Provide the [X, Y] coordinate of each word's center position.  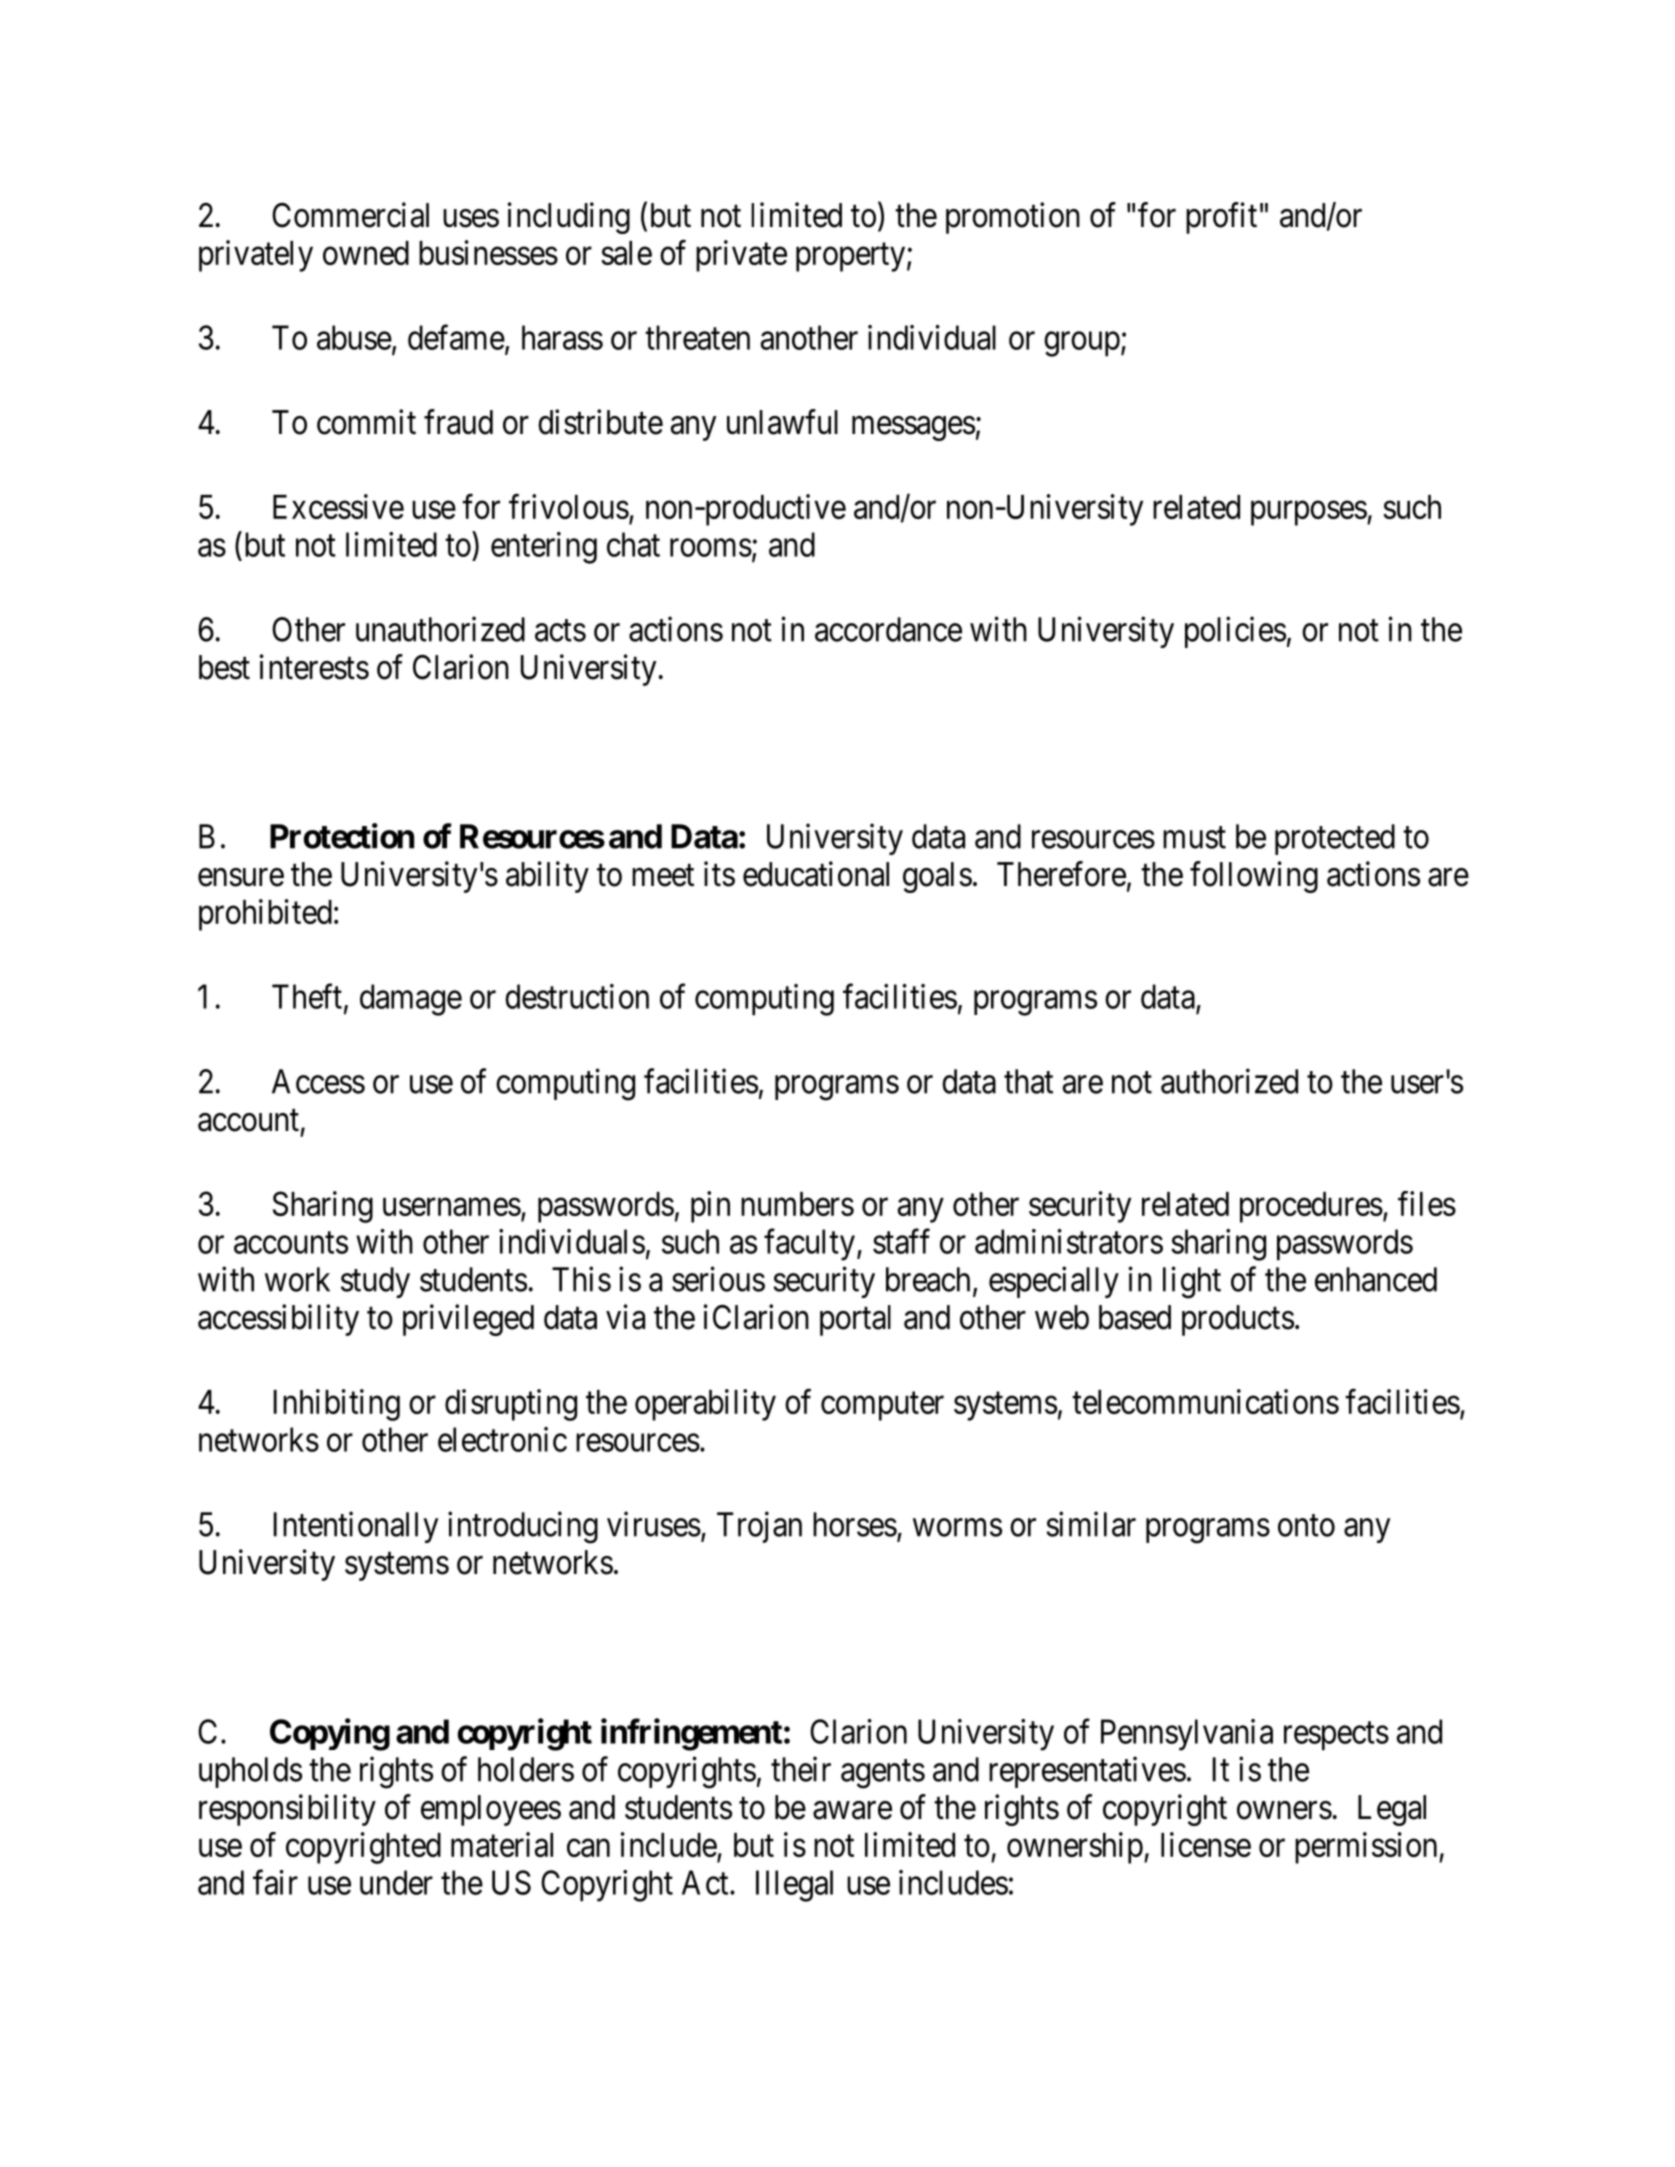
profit [1221, 218]
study [375, 1282]
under [396, 1882]
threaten [697, 337]
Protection [342, 836]
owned [366, 253]
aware [852, 1810]
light [1192, 1282]
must [1194, 838]
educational [816, 874]
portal [855, 1320]
